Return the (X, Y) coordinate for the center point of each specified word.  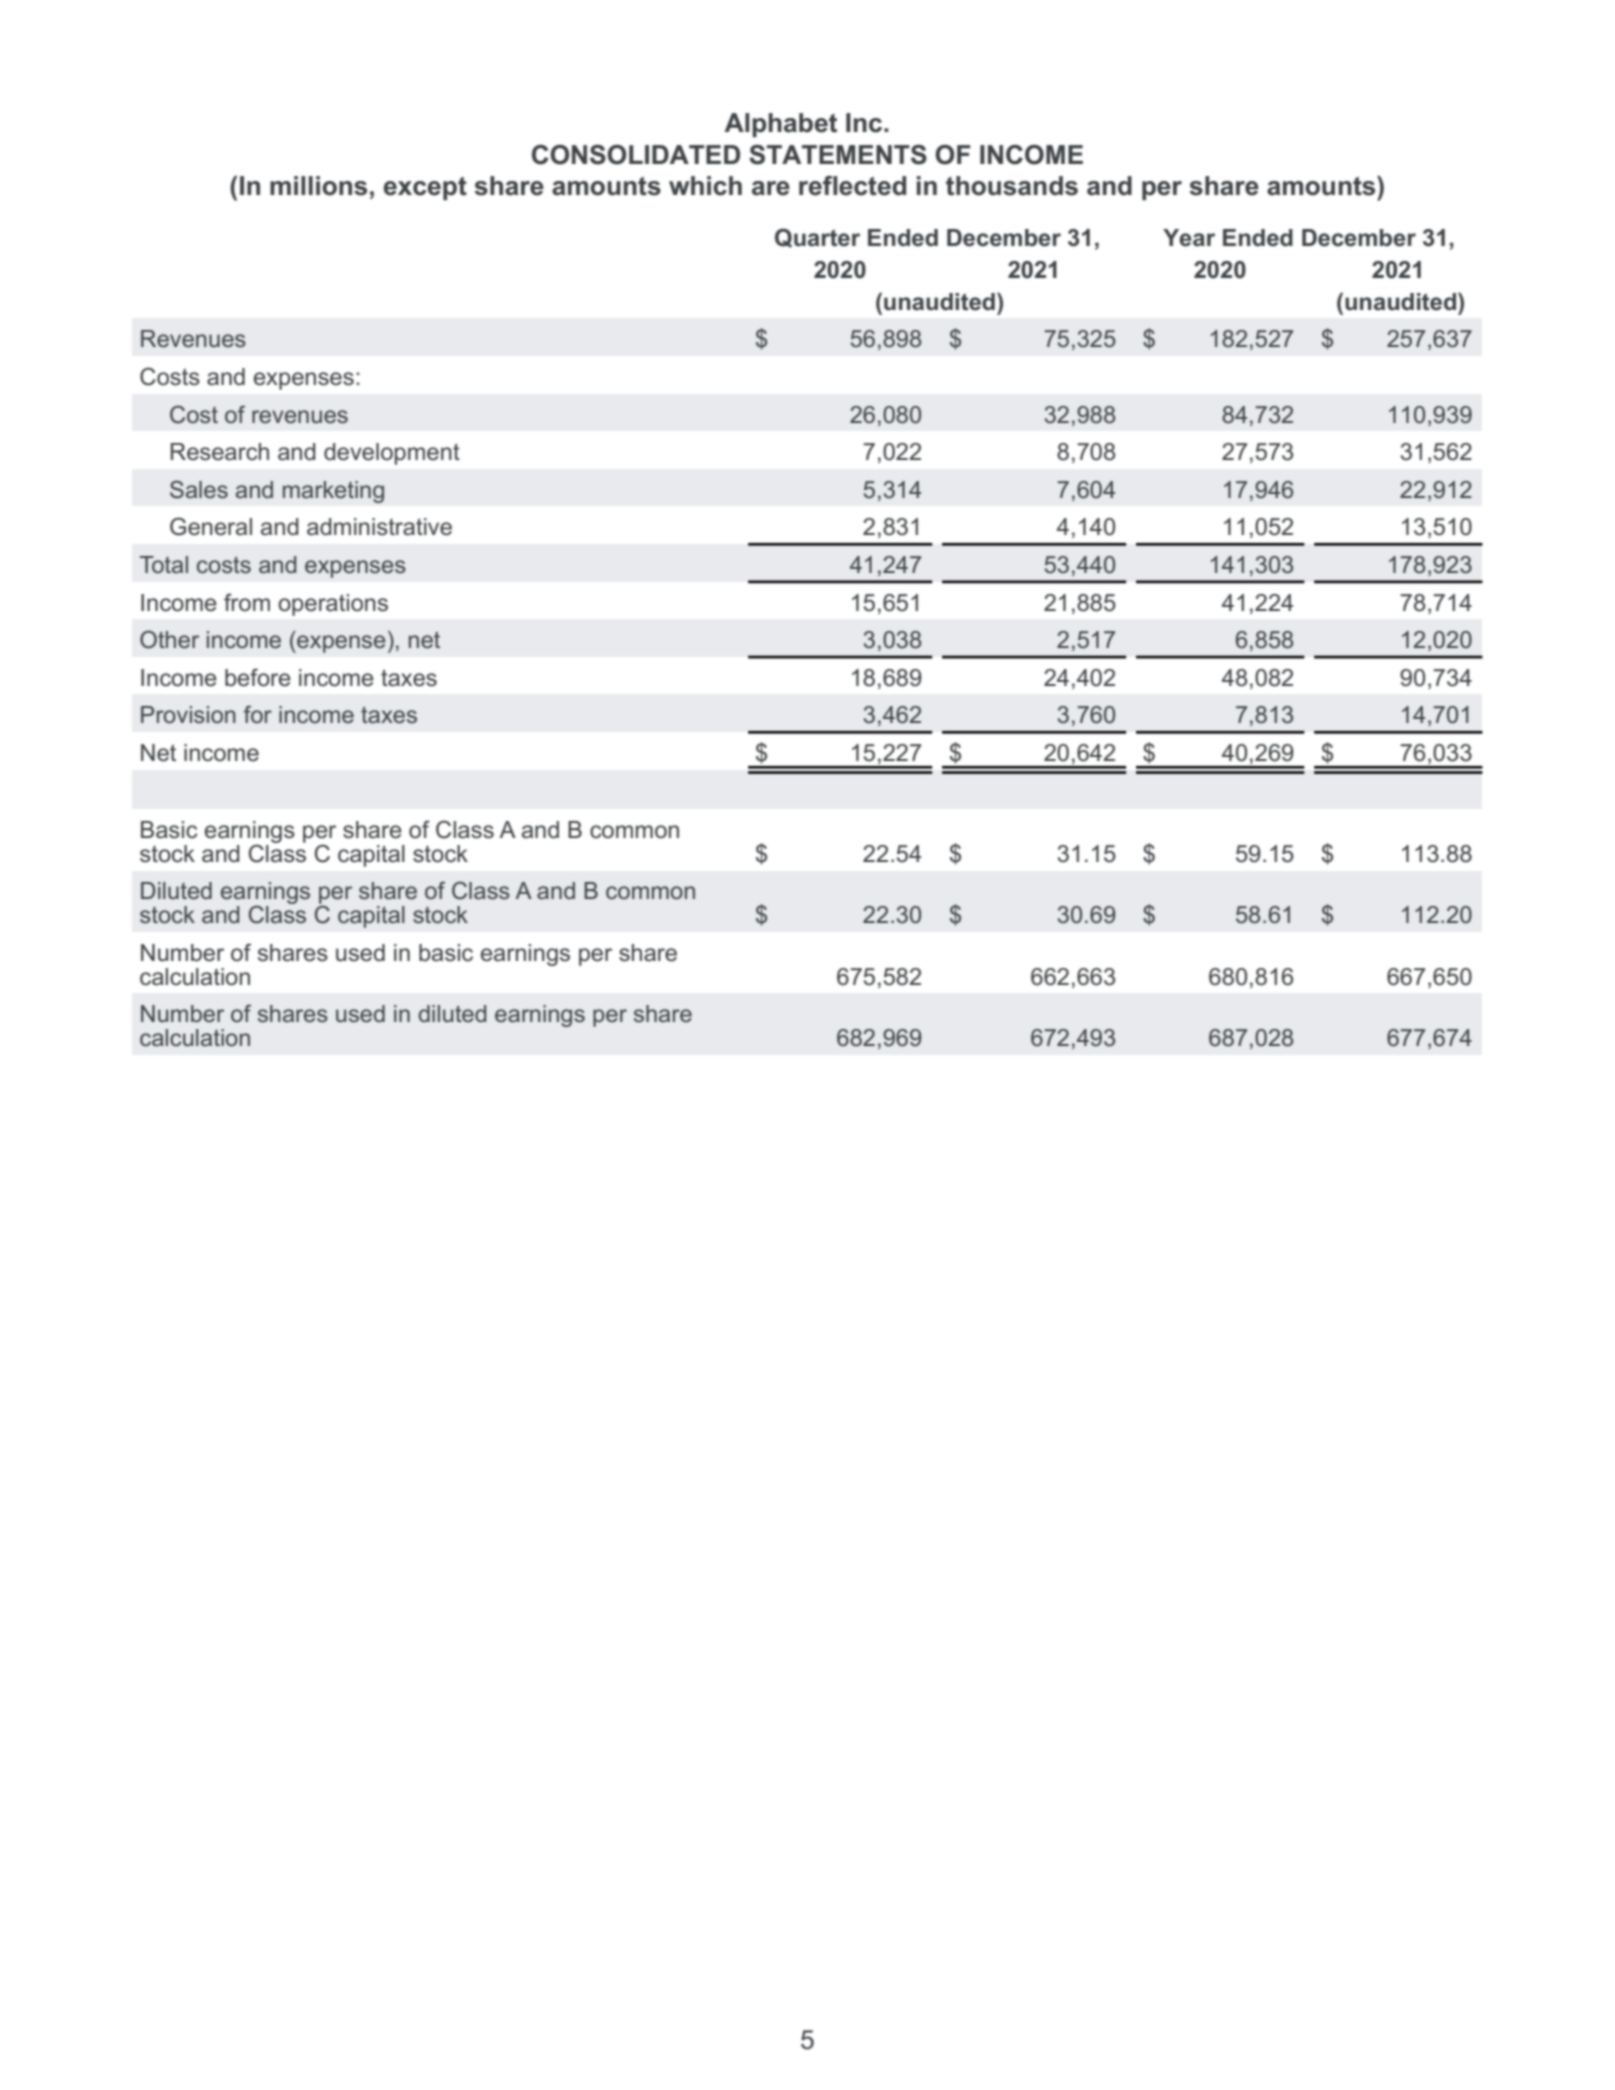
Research (220, 452)
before (258, 677)
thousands (1012, 186)
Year (1189, 238)
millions (318, 186)
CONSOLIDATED (636, 155)
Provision (188, 715)
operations (333, 605)
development (392, 454)
